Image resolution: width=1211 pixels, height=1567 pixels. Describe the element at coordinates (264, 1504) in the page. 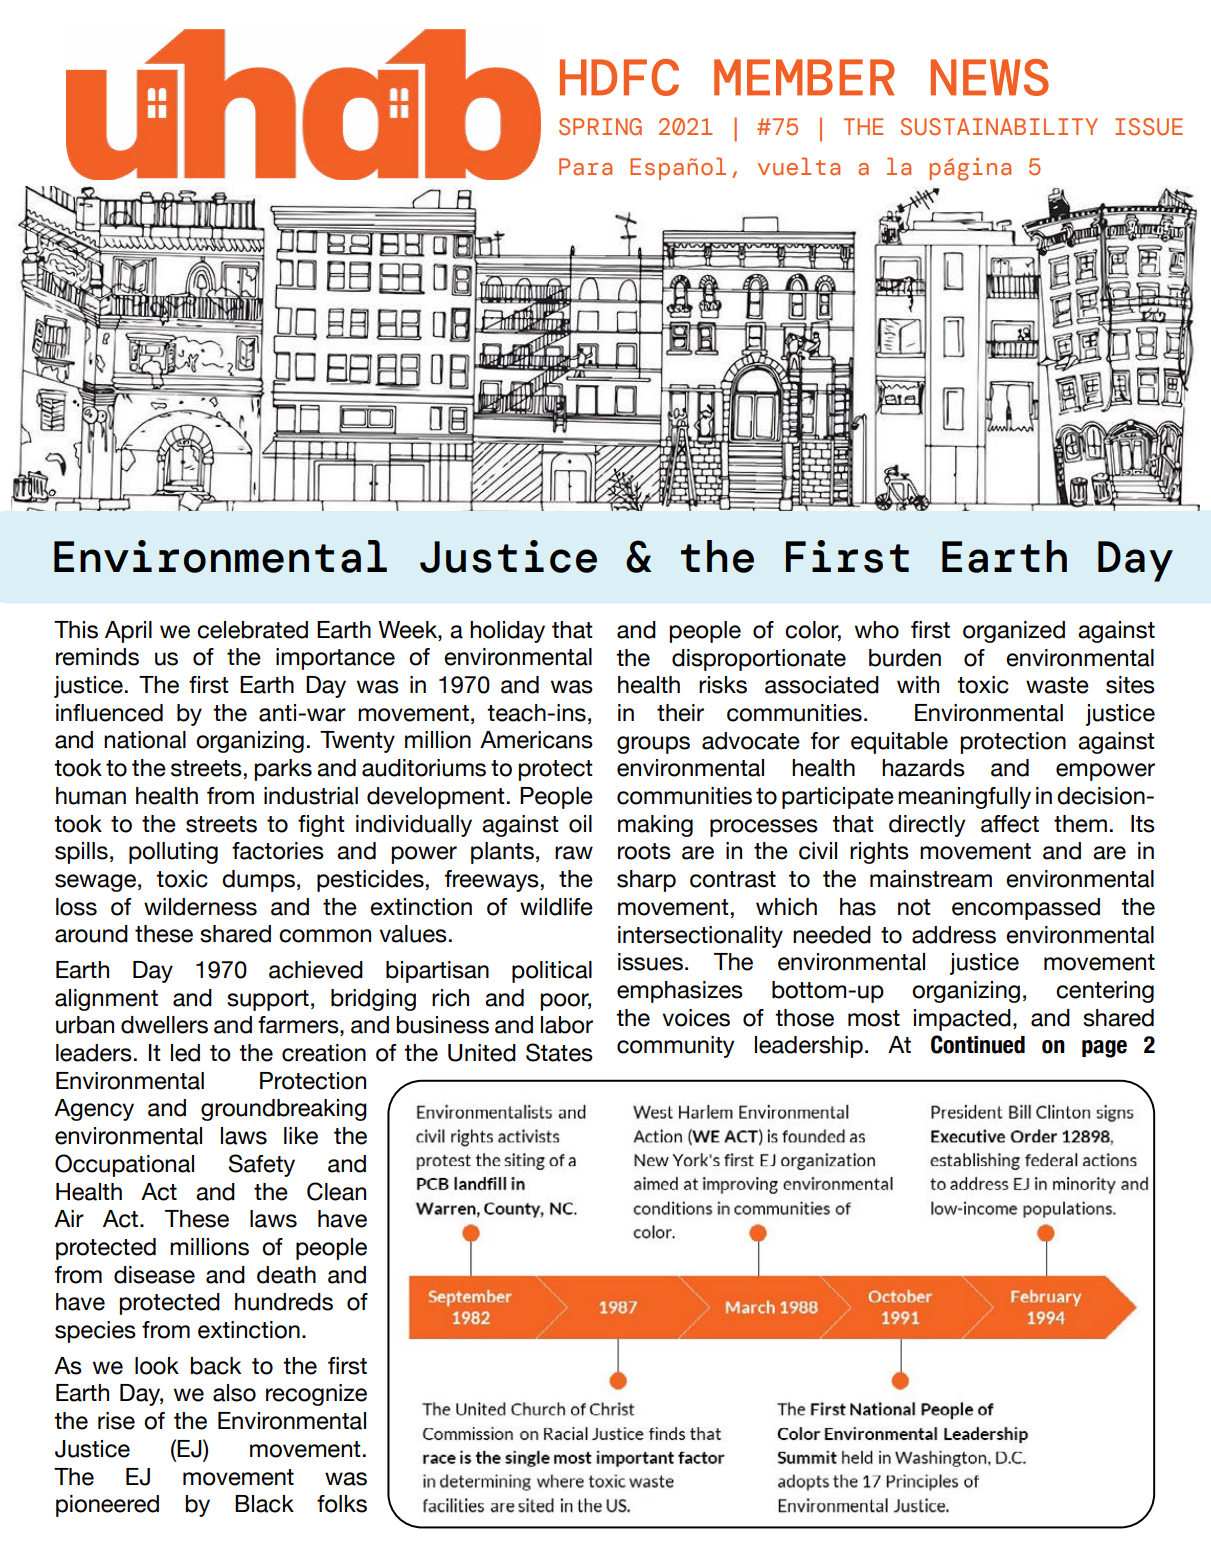

I see `Black` at that location.
